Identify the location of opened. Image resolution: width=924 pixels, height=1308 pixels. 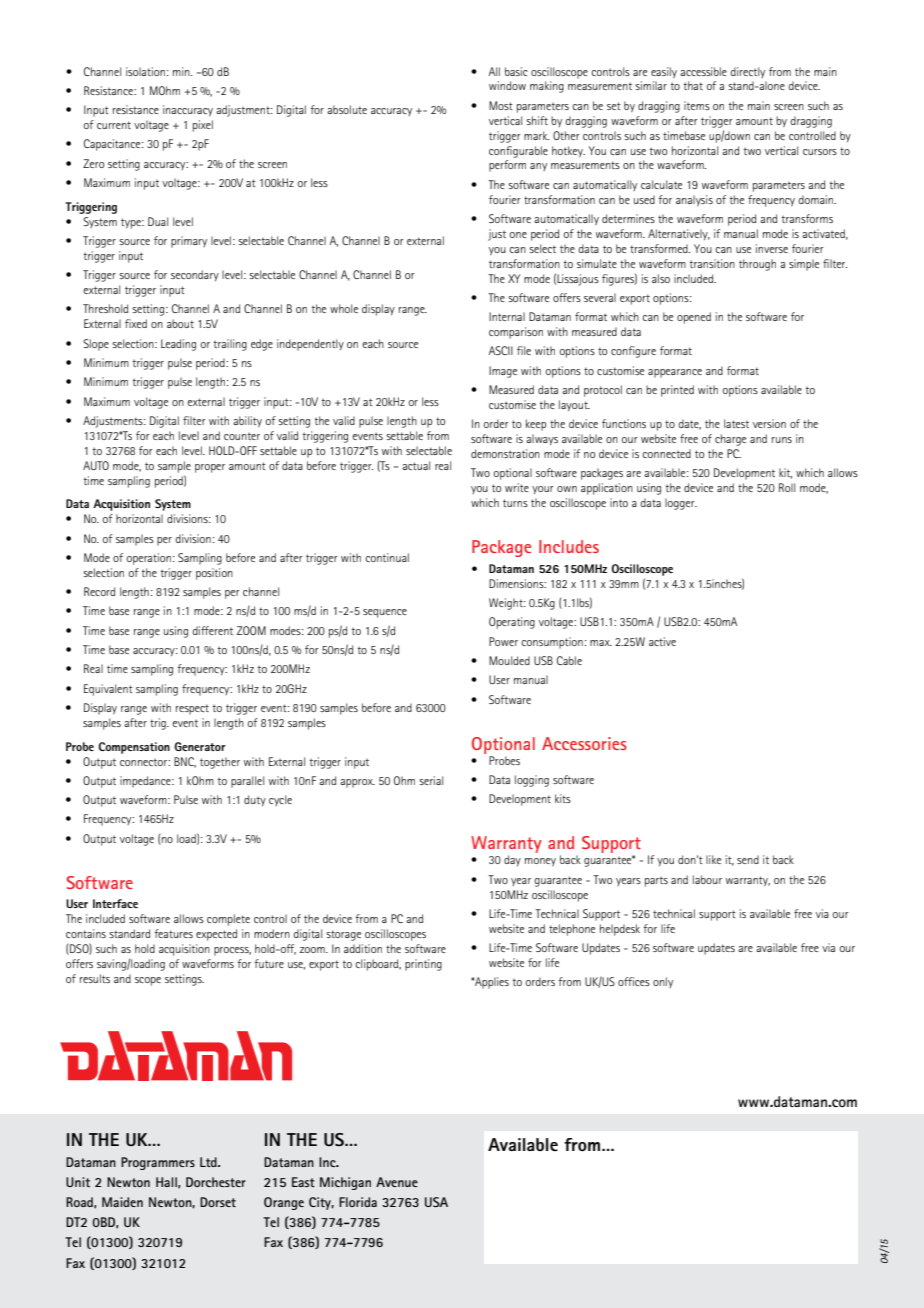
(694, 318).
